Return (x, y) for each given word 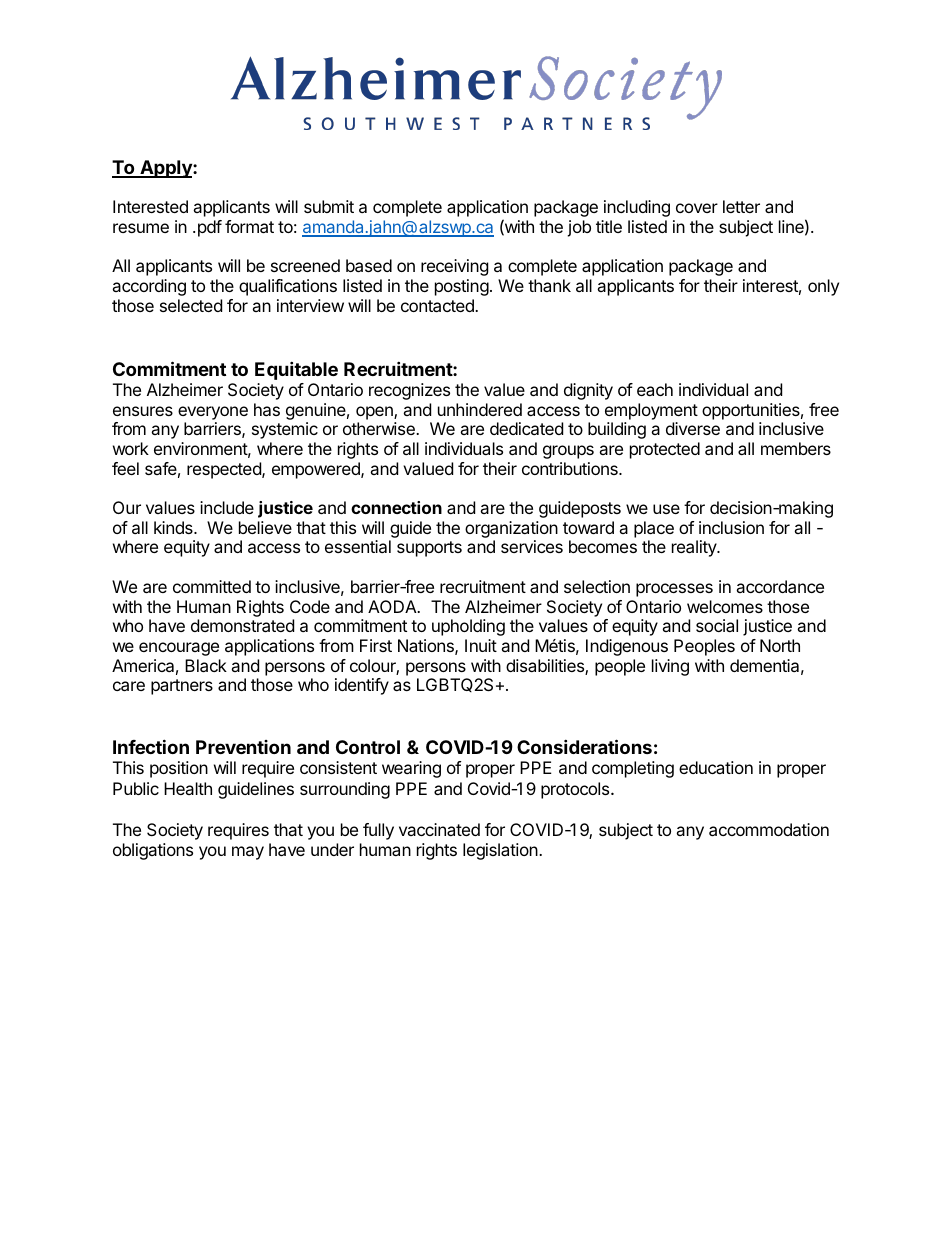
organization (511, 529)
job (579, 228)
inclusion (731, 527)
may (248, 853)
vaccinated (439, 829)
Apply (166, 169)
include (227, 507)
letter (741, 206)
